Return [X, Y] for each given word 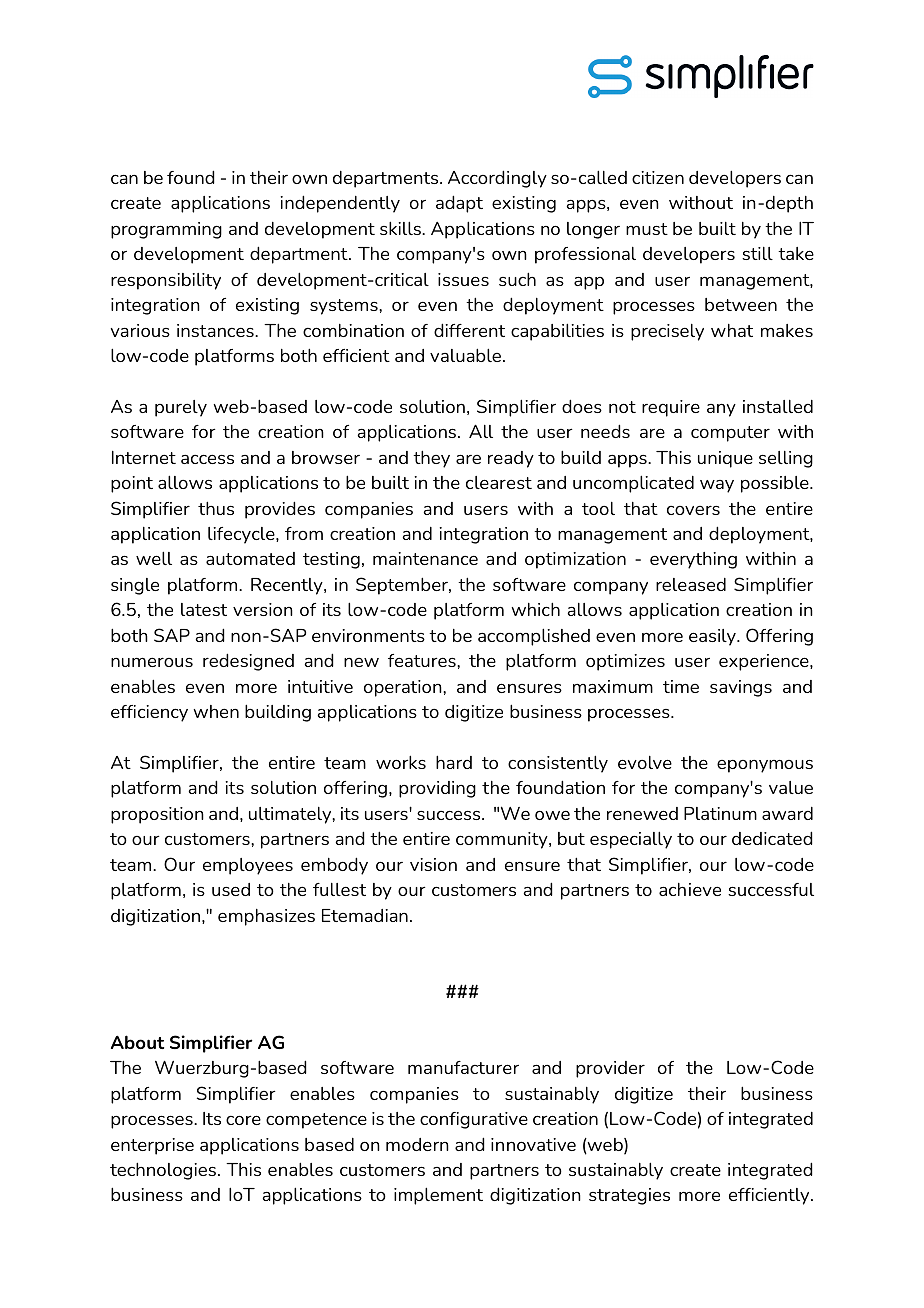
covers [693, 510]
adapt [459, 204]
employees [248, 866]
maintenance [425, 558]
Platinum [720, 813]
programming [166, 230]
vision [433, 864]
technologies [164, 1171]
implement [438, 1196]
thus [216, 508]
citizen [658, 177]
